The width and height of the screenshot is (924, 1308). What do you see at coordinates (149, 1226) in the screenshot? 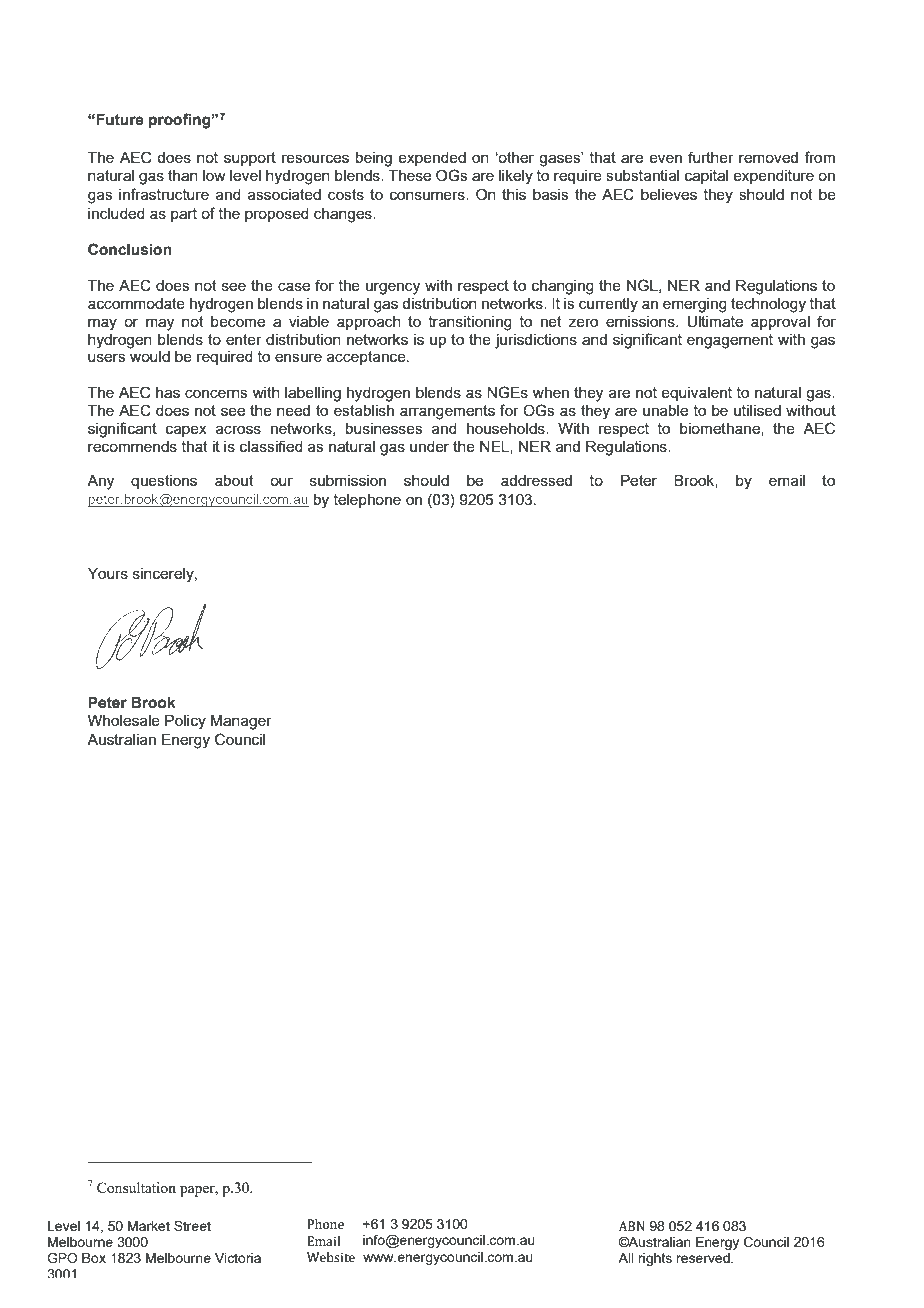
I see `Market` at bounding box center [149, 1226].
